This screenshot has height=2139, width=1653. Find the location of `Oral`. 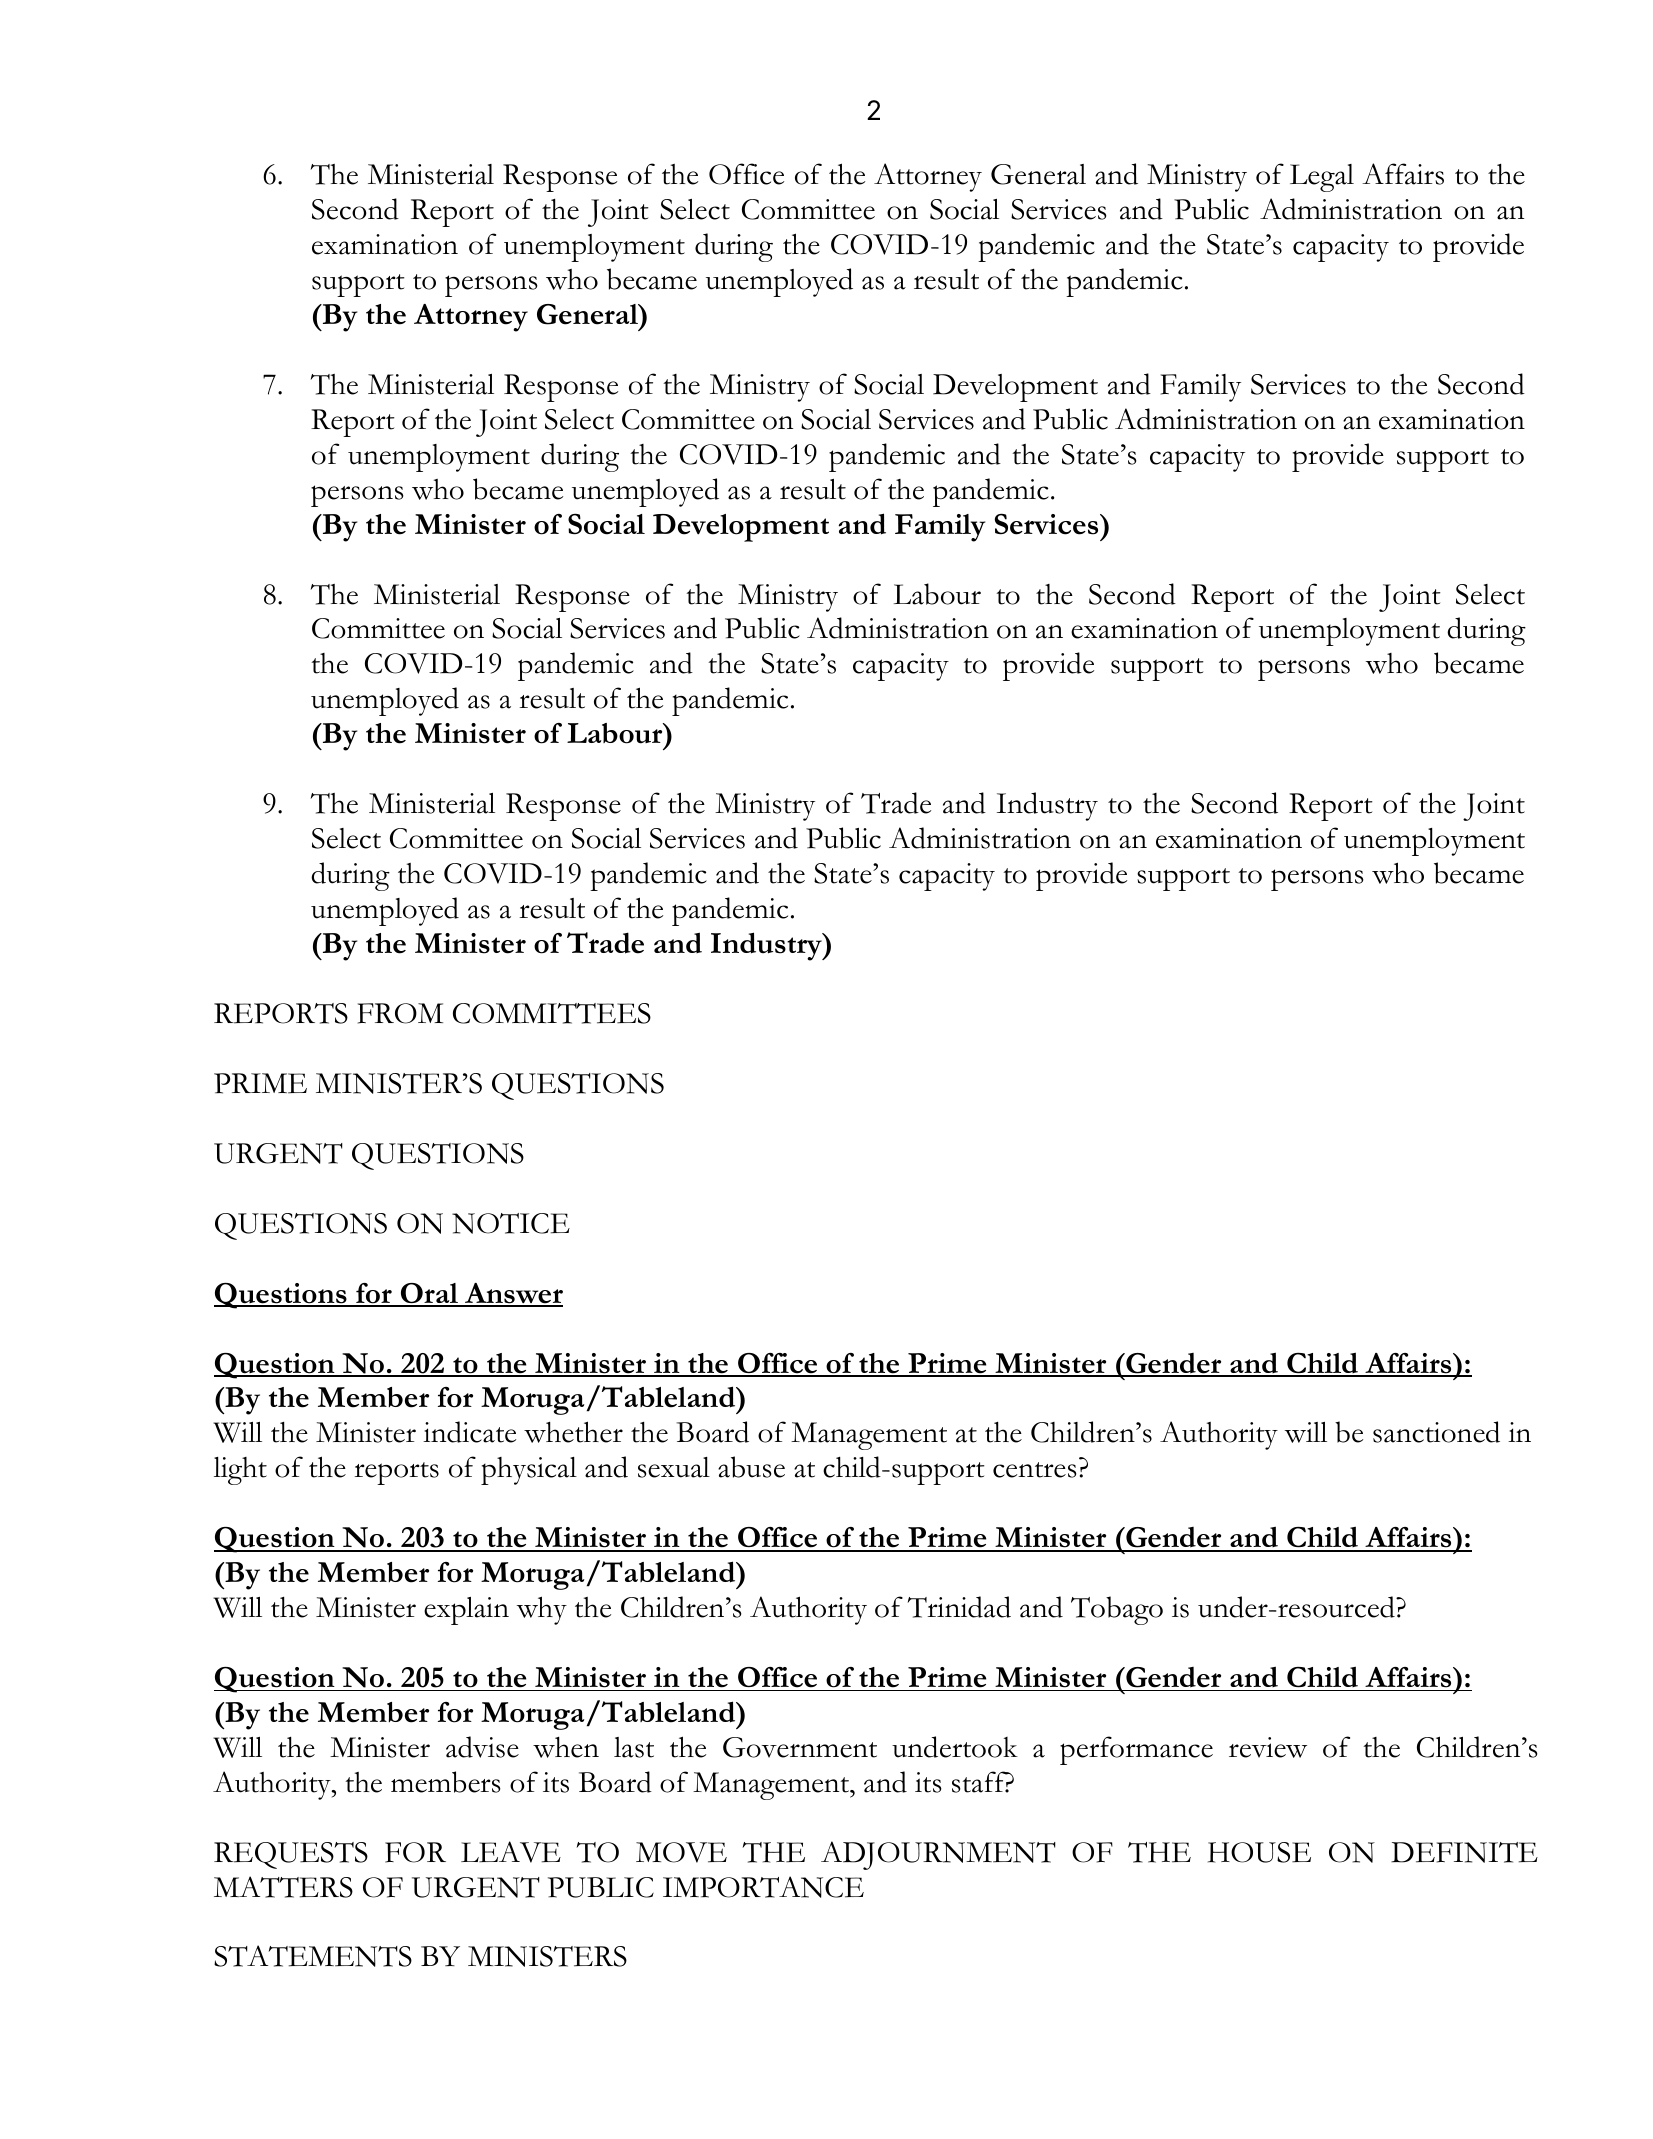

Oral is located at coordinates (429, 1294).
